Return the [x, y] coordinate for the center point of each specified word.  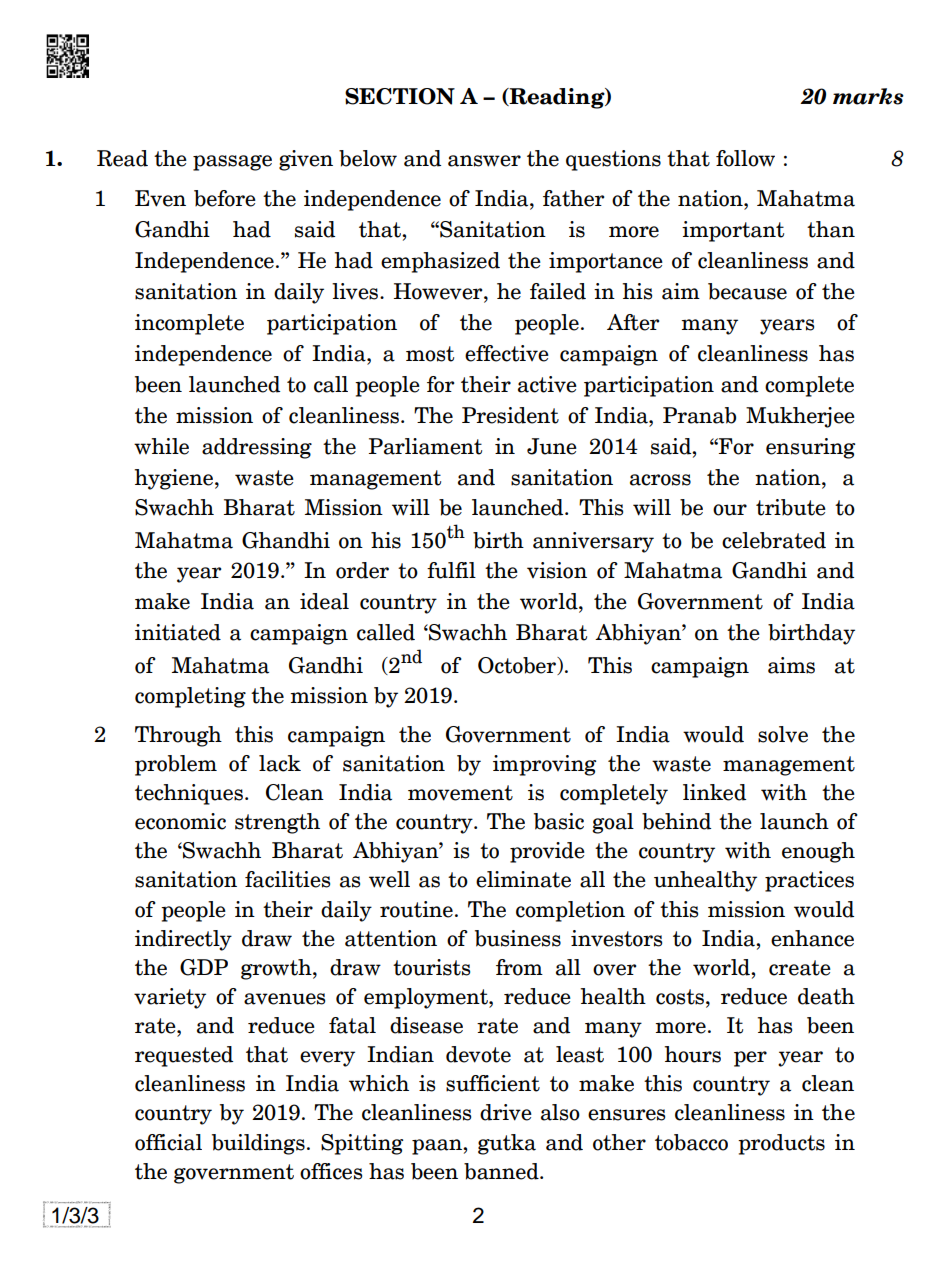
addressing [257, 448]
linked [714, 792]
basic [559, 821]
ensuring [810, 448]
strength [277, 823]
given [306, 160]
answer [484, 161]
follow [745, 158]
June [552, 446]
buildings [258, 1144]
